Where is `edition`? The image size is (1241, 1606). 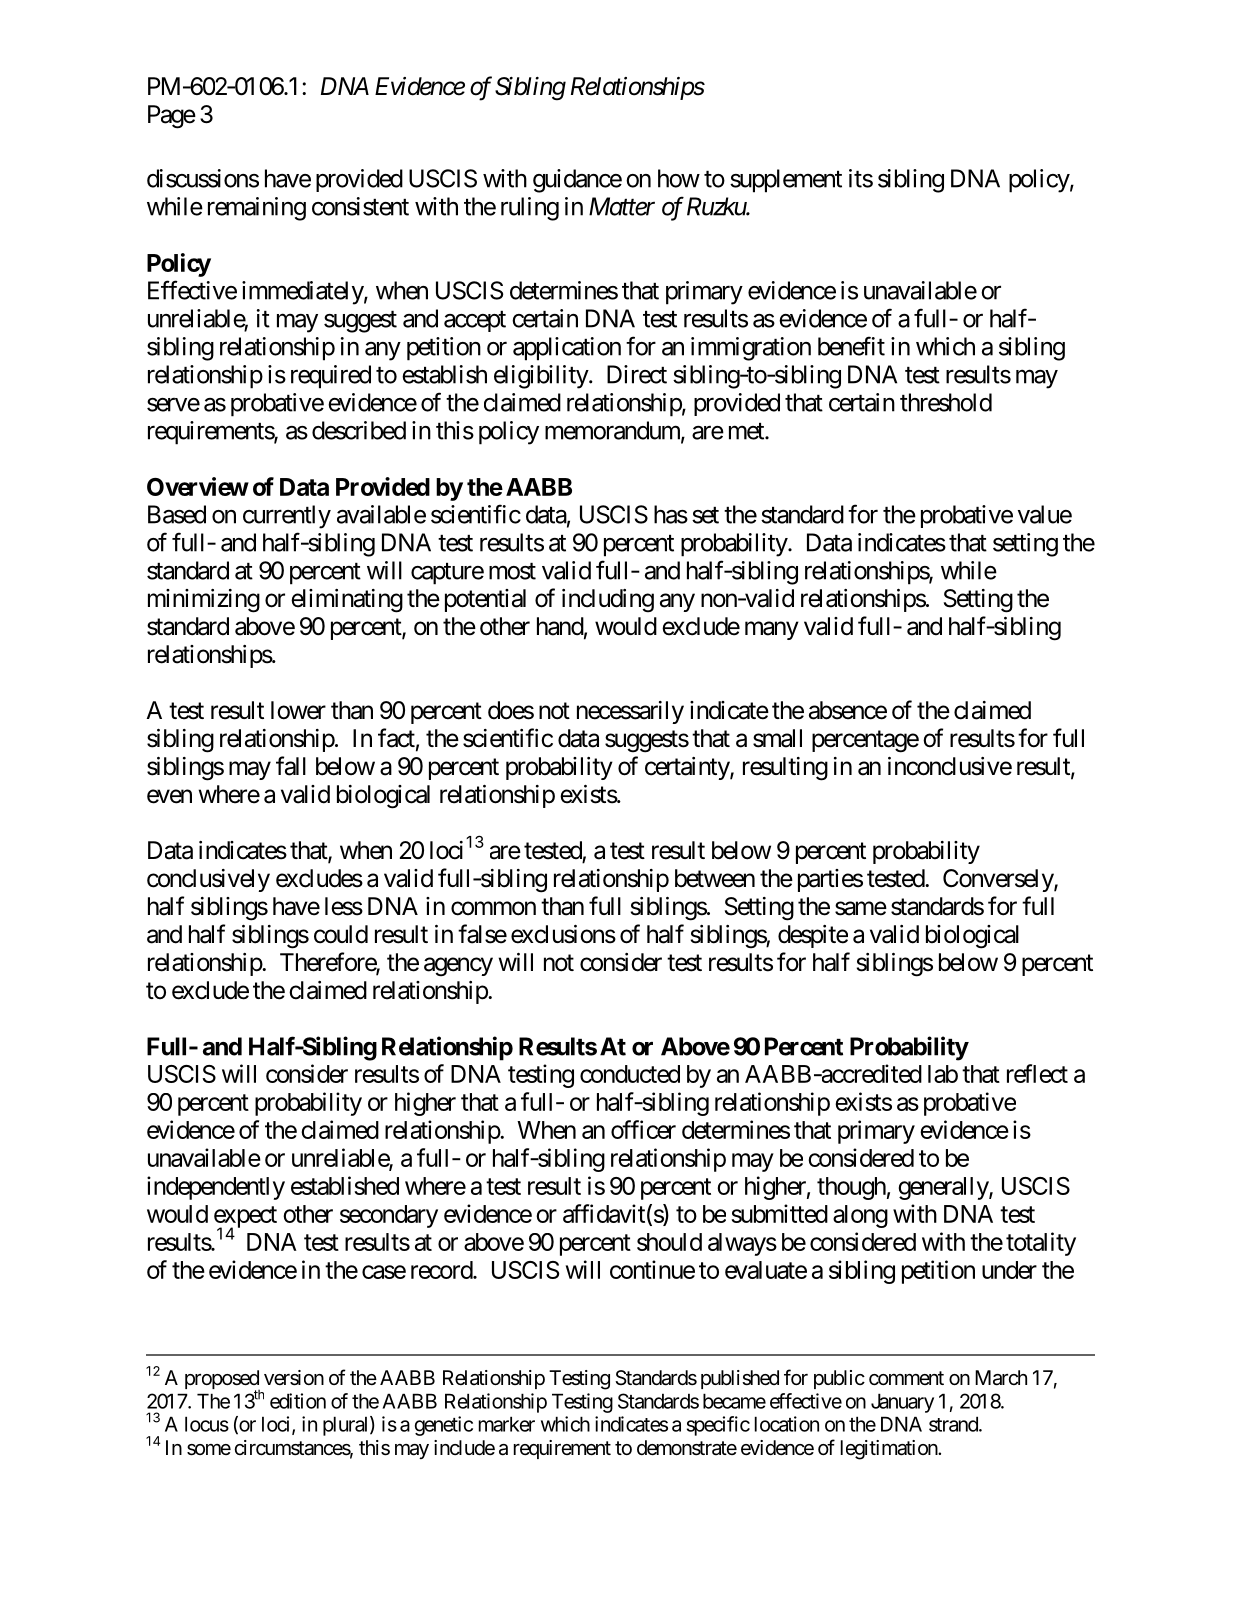
edition is located at coordinates (298, 1401).
